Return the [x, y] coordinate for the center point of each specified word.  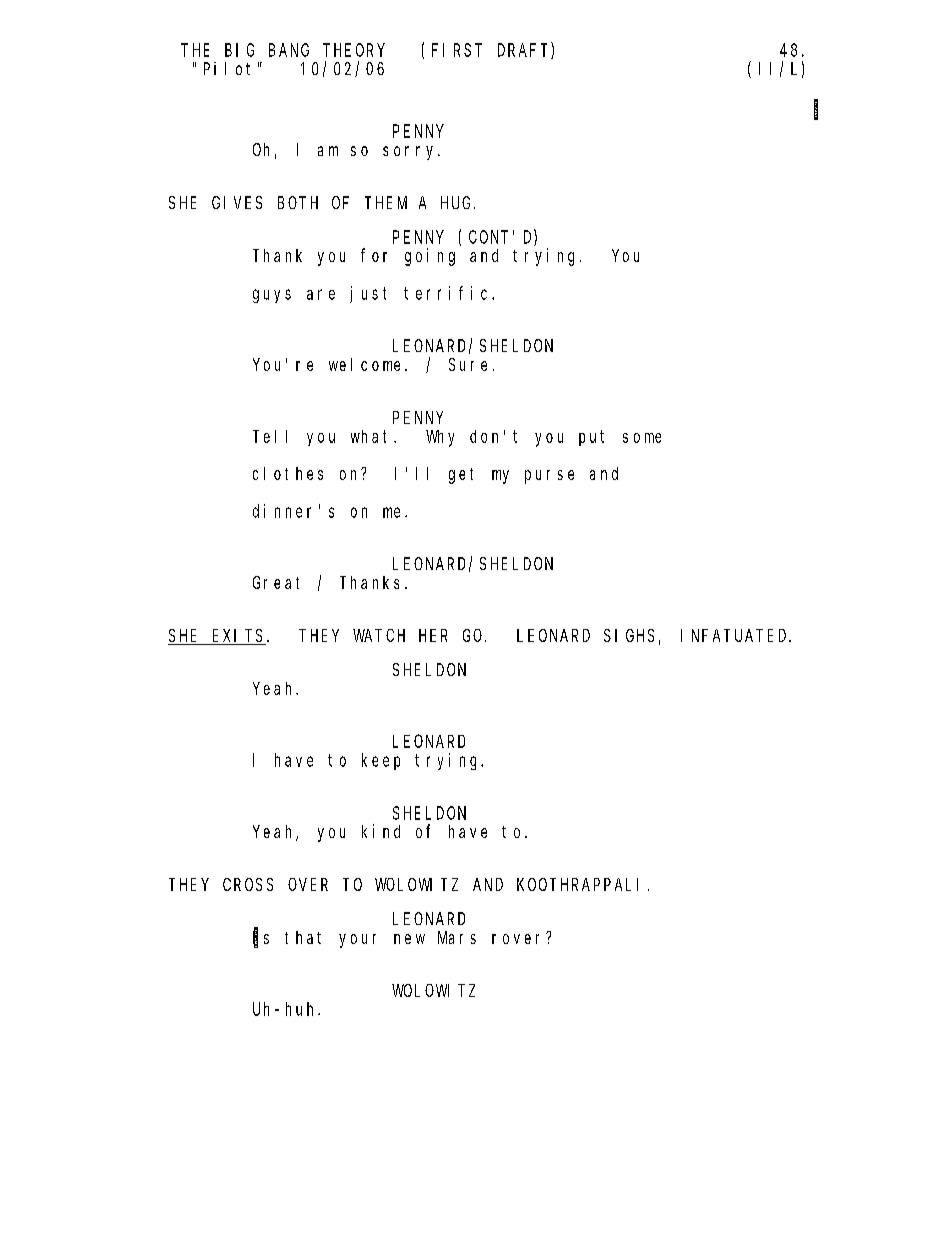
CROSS [248, 884]
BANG [289, 50]
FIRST [457, 50]
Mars [457, 937]
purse [549, 477]
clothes [288, 473]
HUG [458, 202]
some [642, 438]
